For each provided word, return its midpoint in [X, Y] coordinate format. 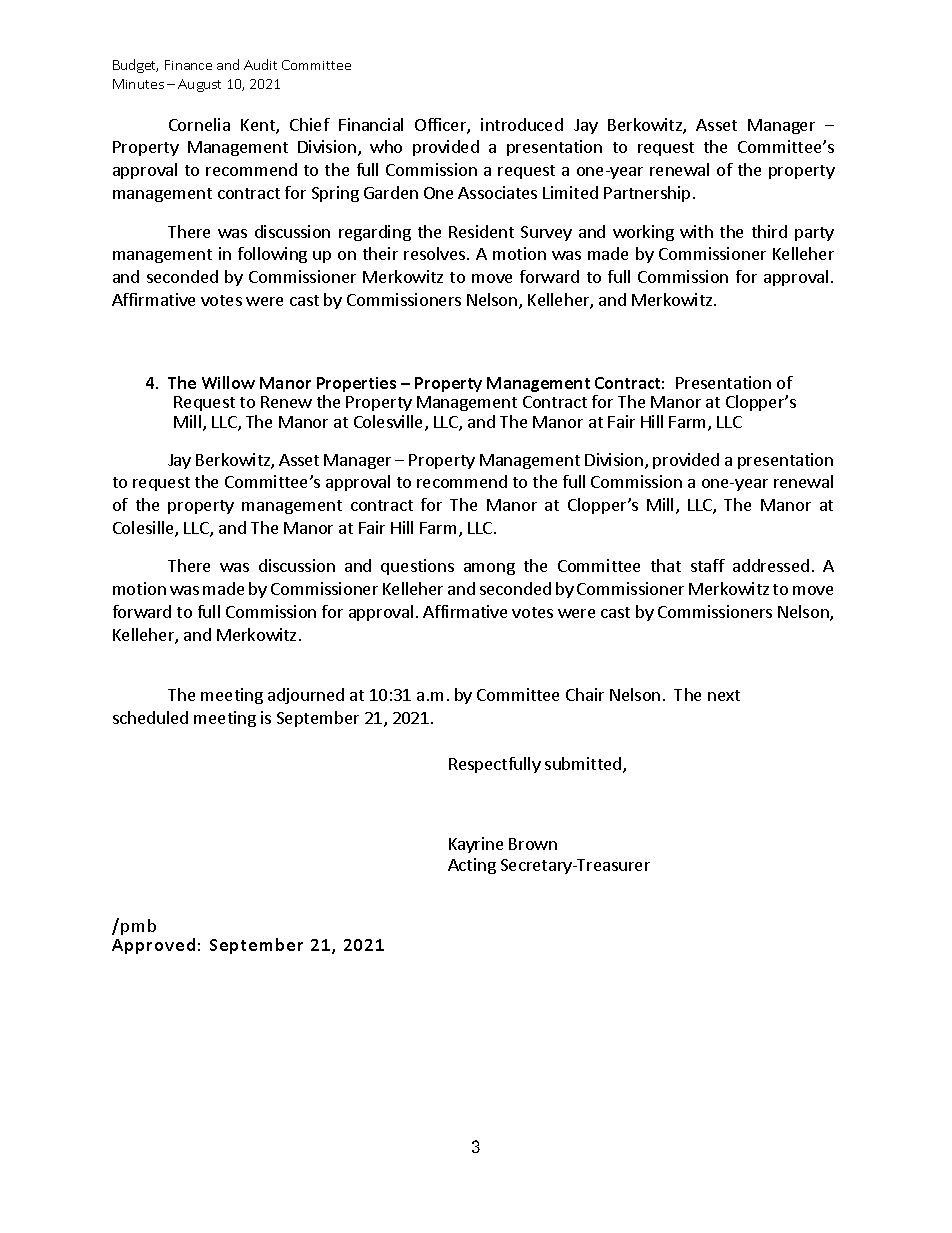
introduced [522, 124]
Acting [472, 866]
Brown [533, 844]
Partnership [647, 194]
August [199, 85]
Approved [153, 946]
